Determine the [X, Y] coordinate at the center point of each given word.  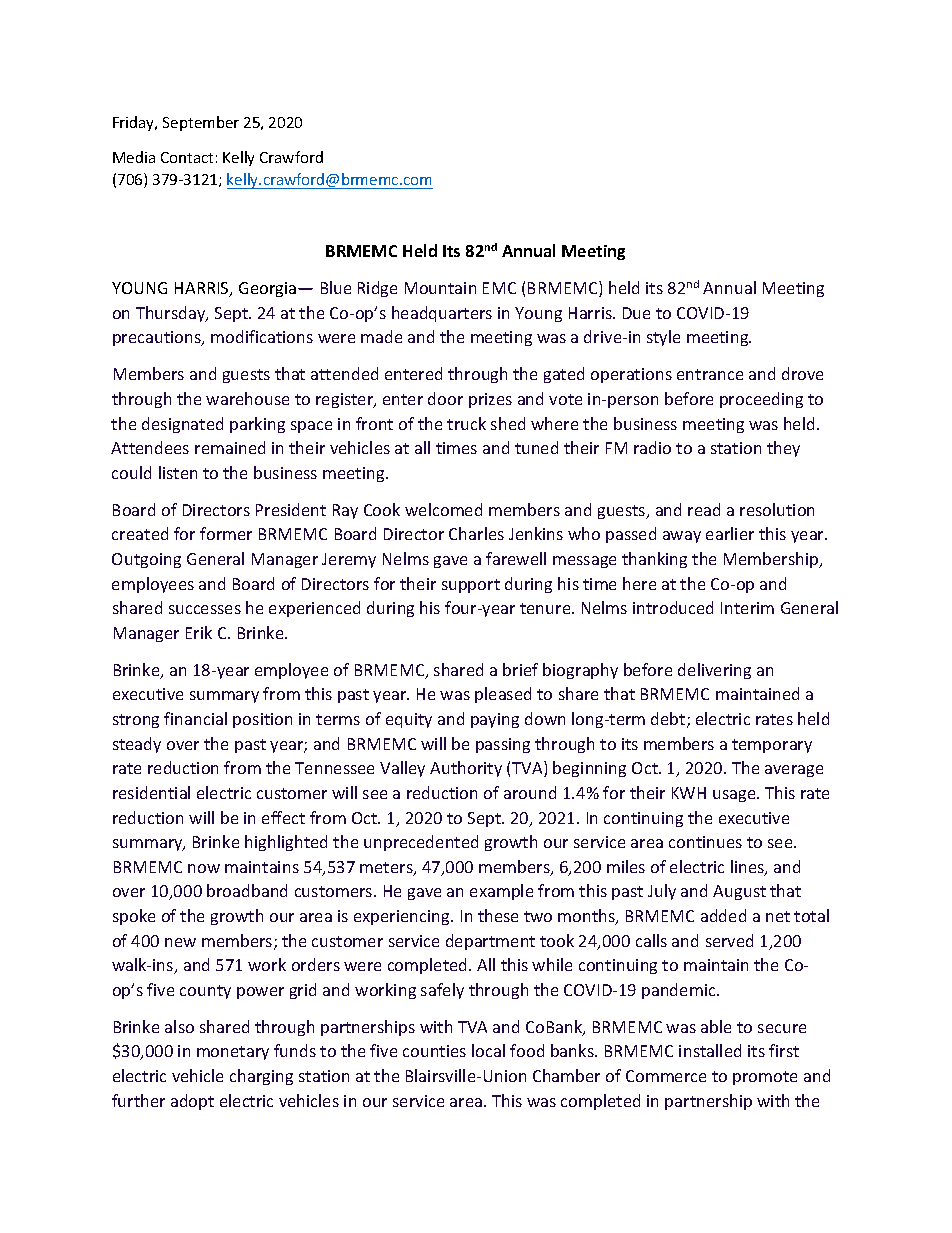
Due [636, 313]
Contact [187, 157]
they [783, 449]
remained [230, 447]
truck [466, 423]
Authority [466, 769]
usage [735, 796]
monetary [233, 1053]
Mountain [440, 288]
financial [195, 718]
